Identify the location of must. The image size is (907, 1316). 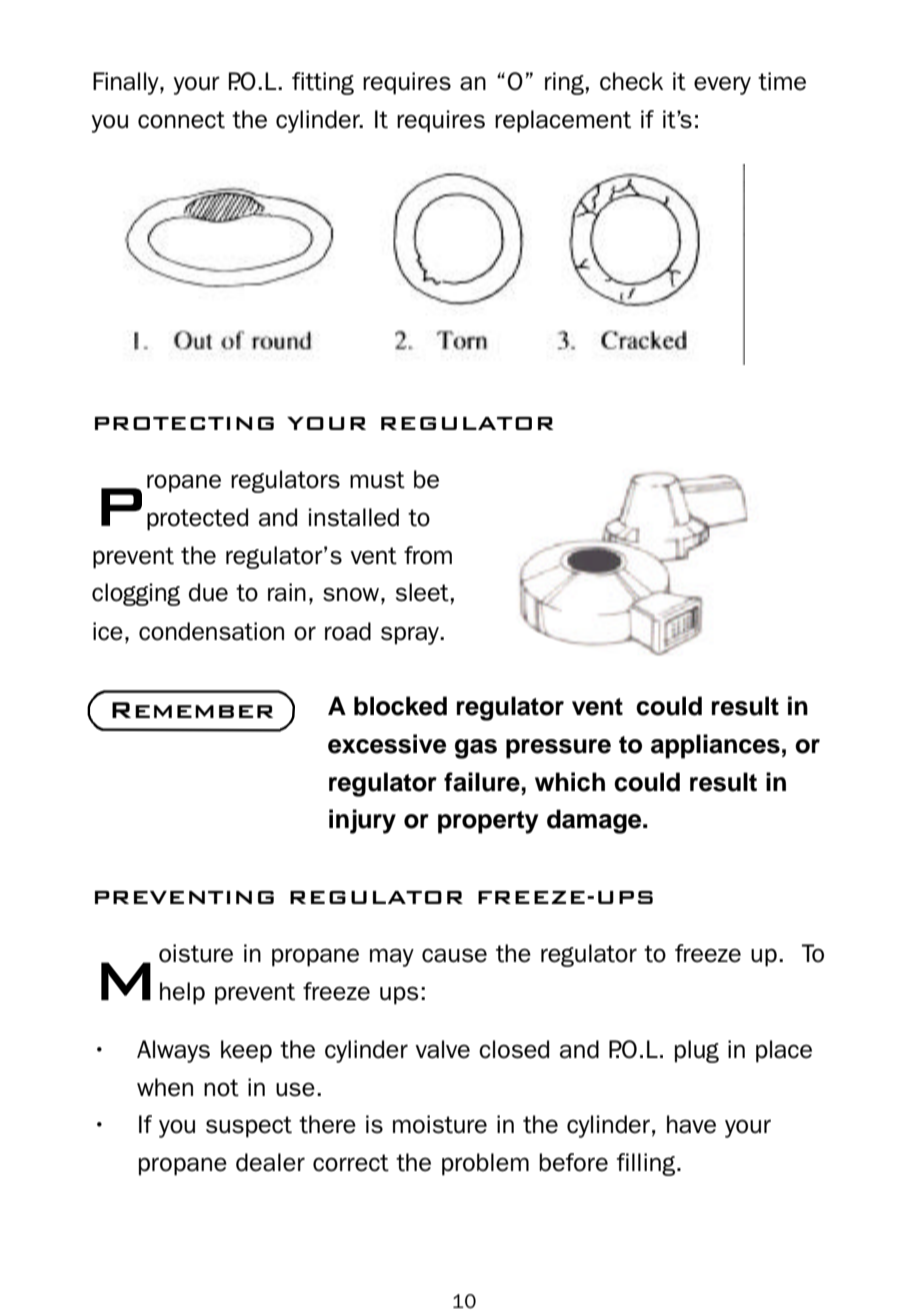
(377, 480).
